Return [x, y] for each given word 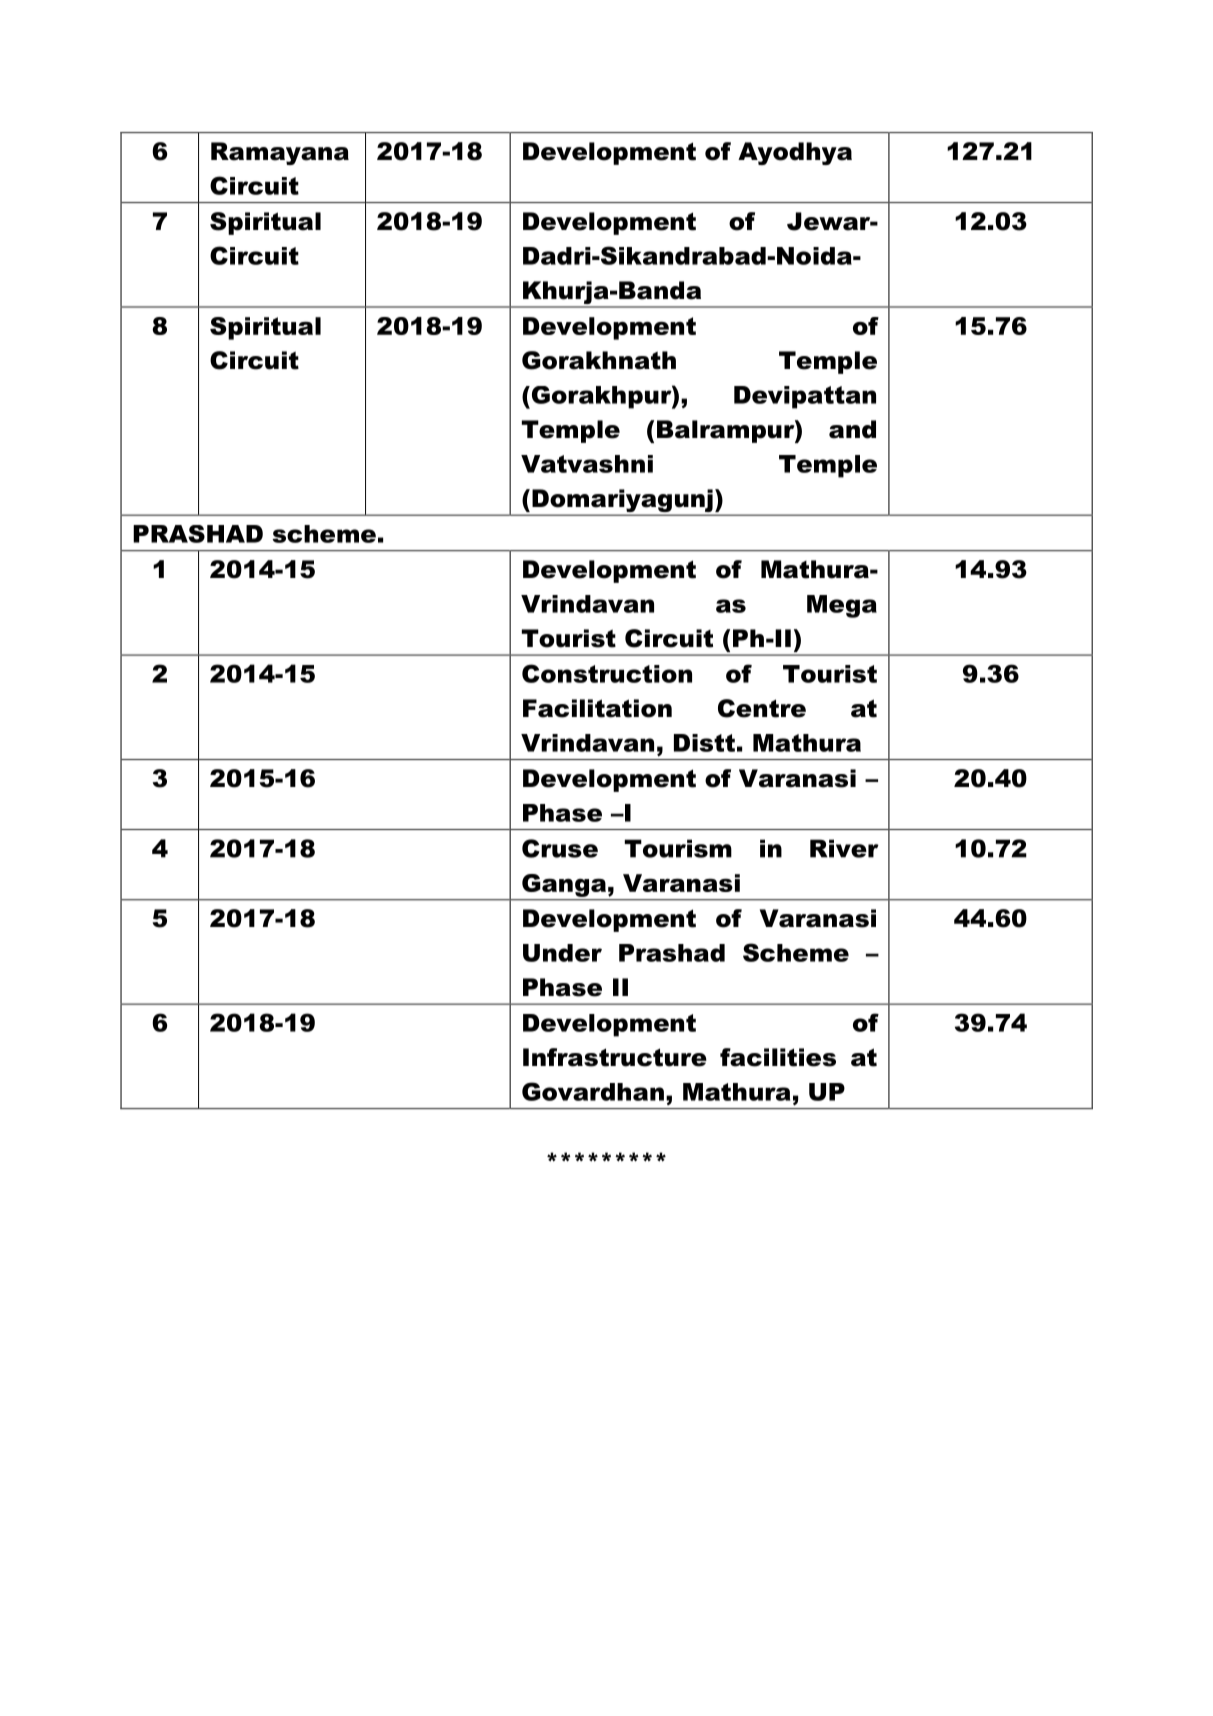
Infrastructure [615, 1057]
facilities [778, 1057]
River [844, 848]
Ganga [564, 885]
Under [562, 953]
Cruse [560, 848]
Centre [762, 708]
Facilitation [597, 708]
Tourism [678, 848]
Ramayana [280, 153]
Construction [607, 673]
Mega [842, 606]
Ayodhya [795, 153]
